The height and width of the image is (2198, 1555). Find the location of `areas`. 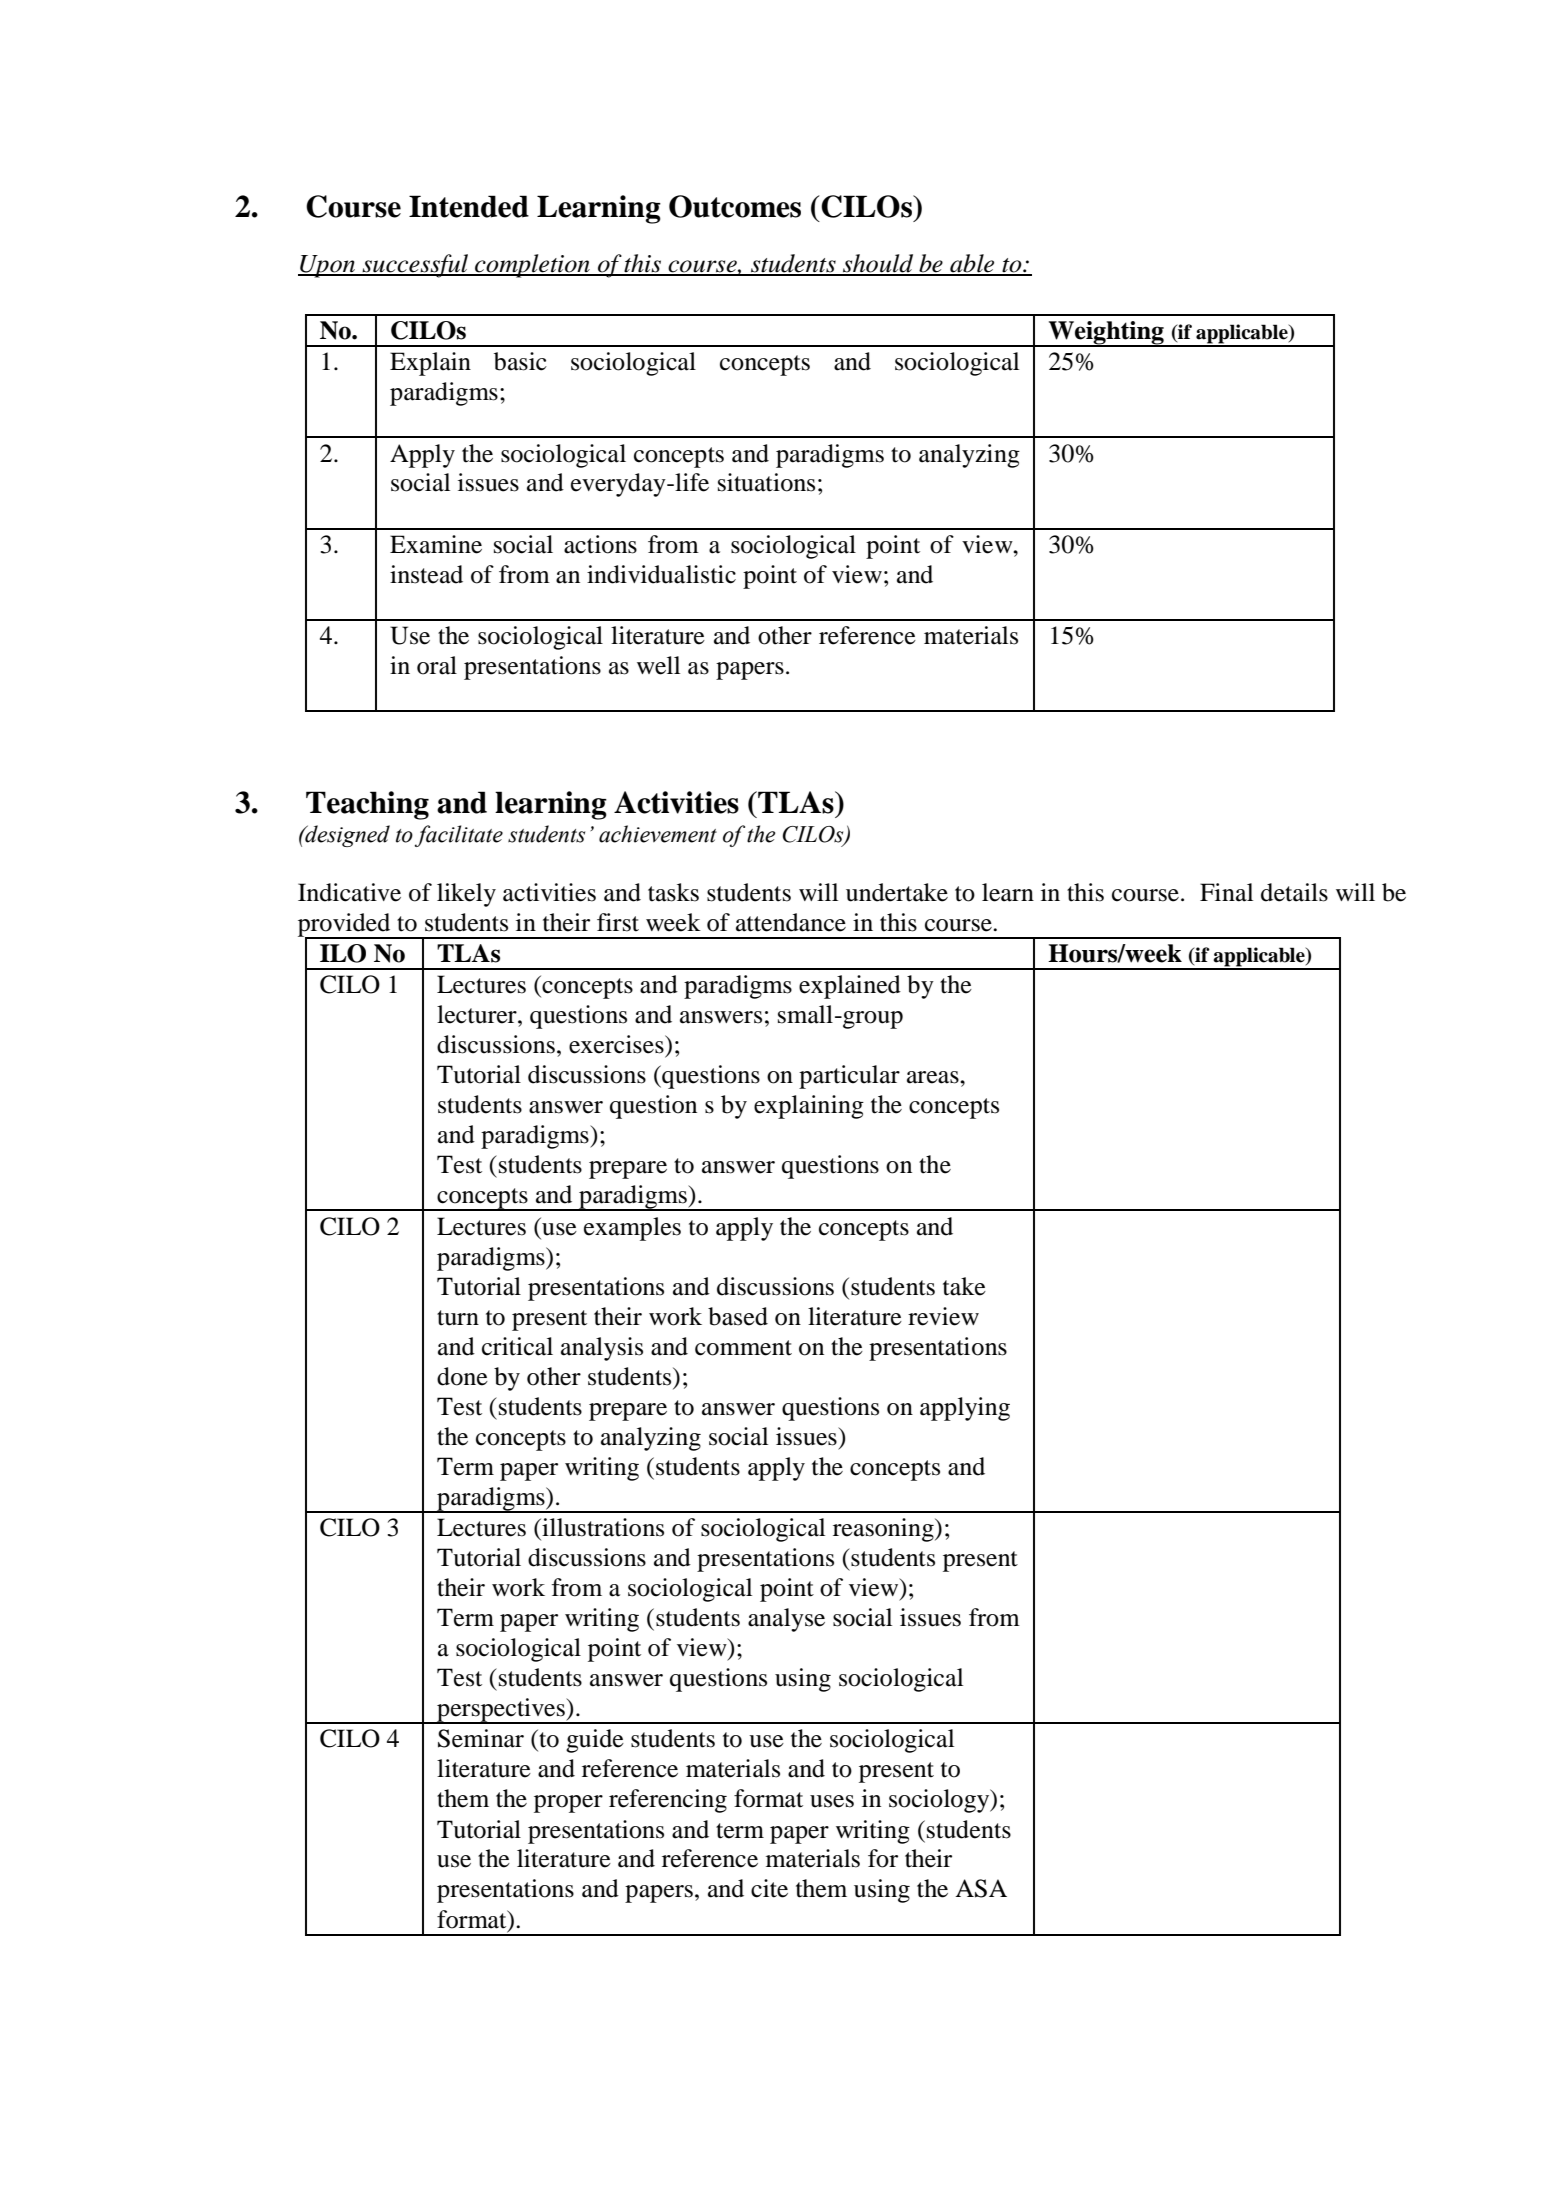

areas is located at coordinates (934, 1077).
